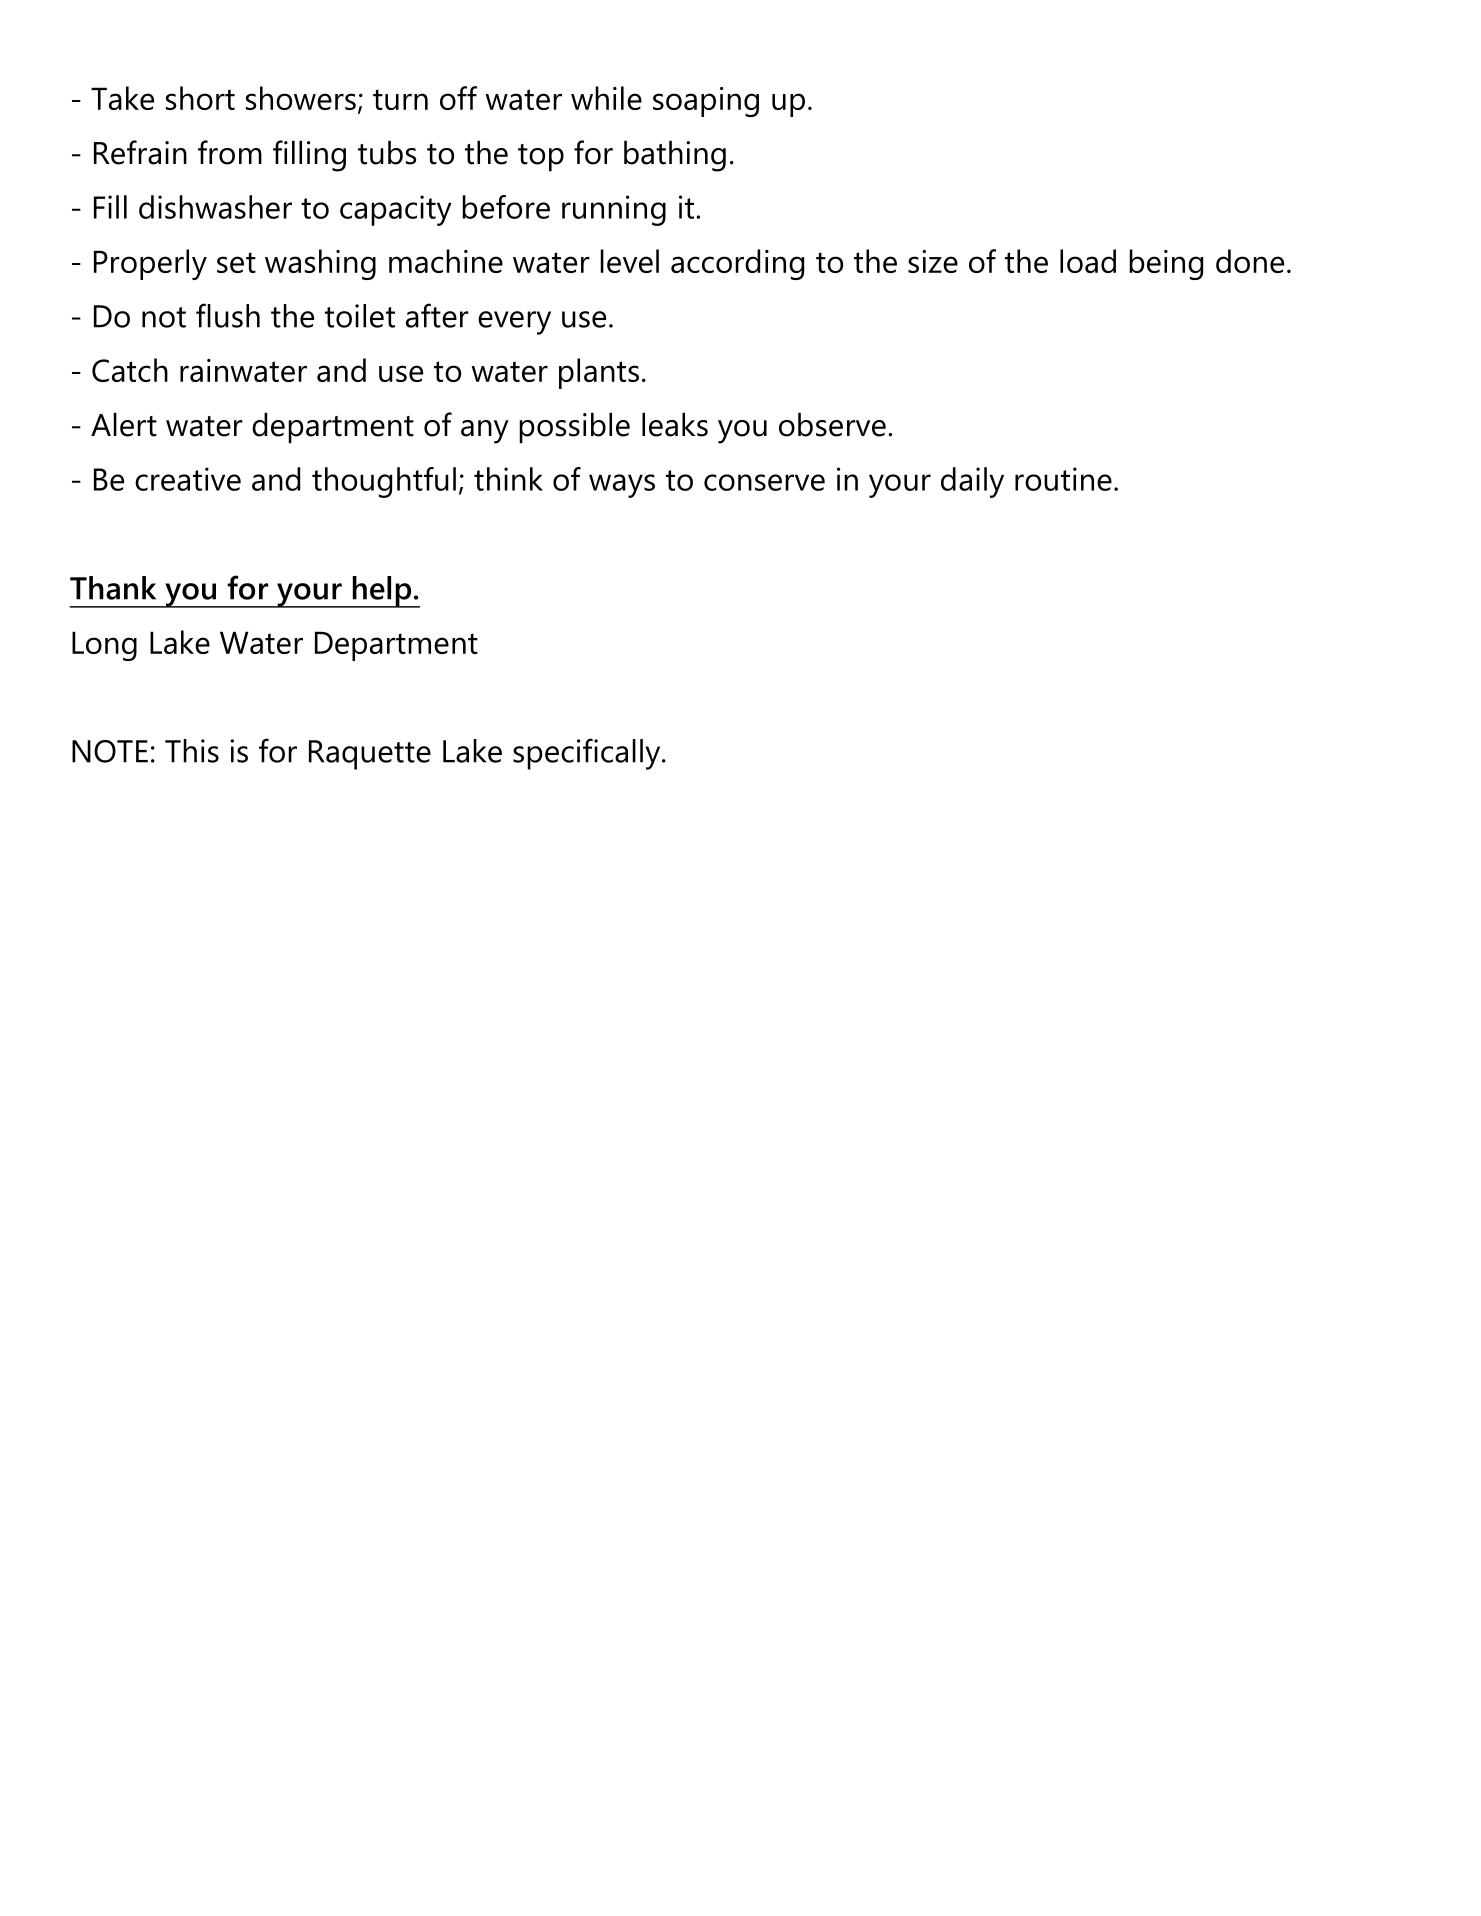 The width and height of the screenshot is (1481, 1916). What do you see at coordinates (675, 424) in the screenshot?
I see `leaks` at bounding box center [675, 424].
